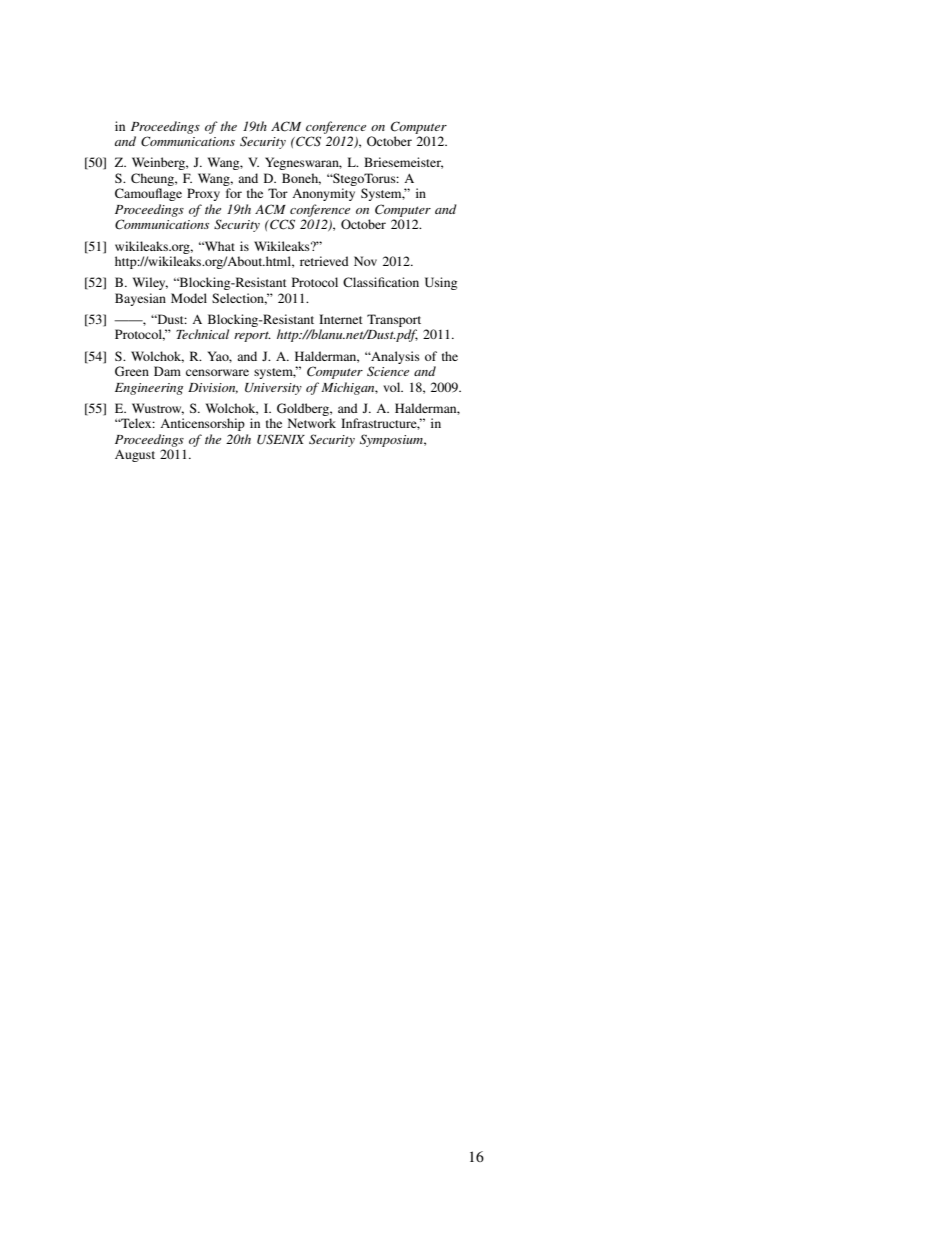 The height and width of the image is (1233, 952). I want to click on USENIX, so click(281, 439).
